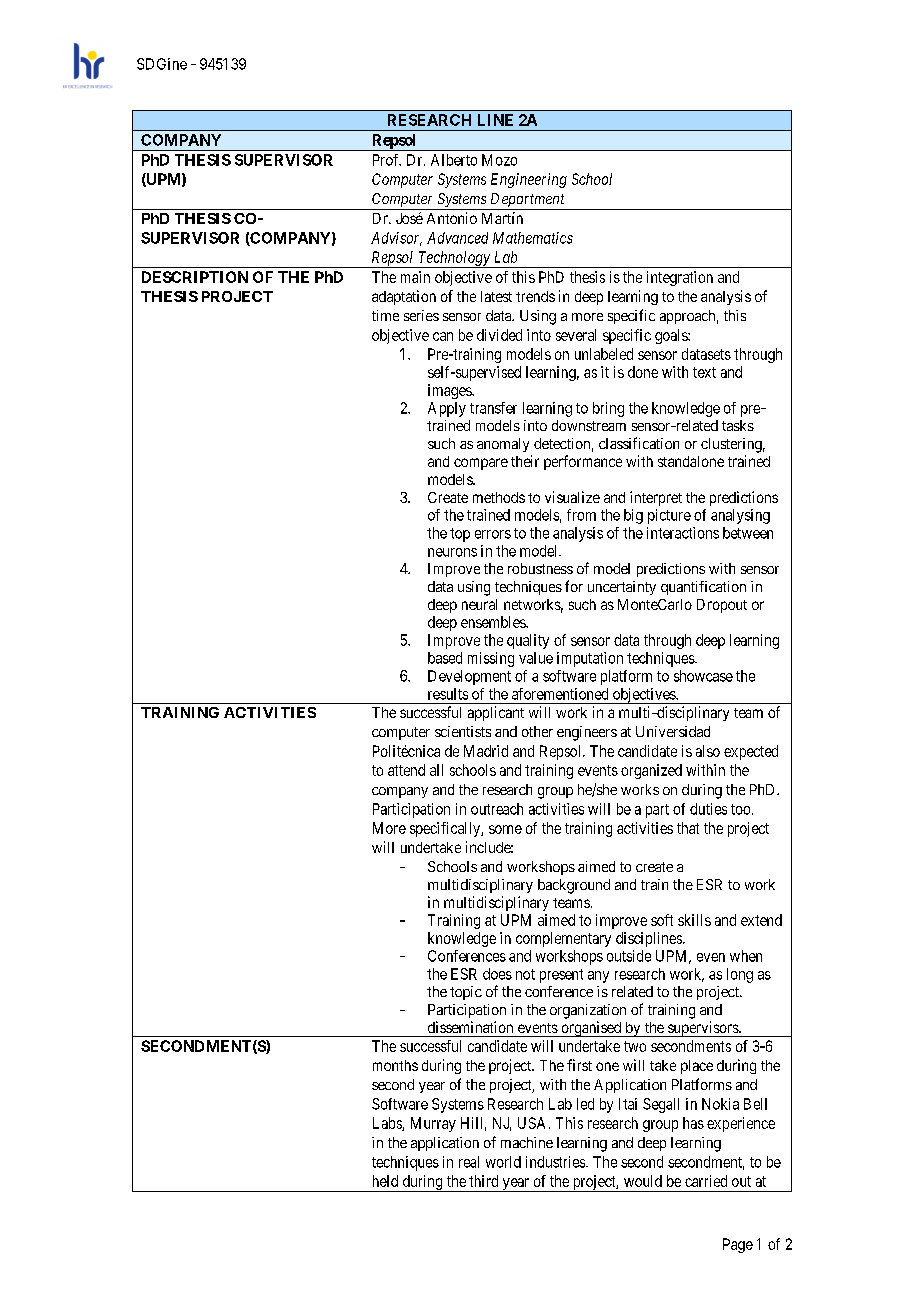 The height and width of the screenshot is (1308, 924). What do you see at coordinates (496, 713) in the screenshot?
I see `applicant` at bounding box center [496, 713].
